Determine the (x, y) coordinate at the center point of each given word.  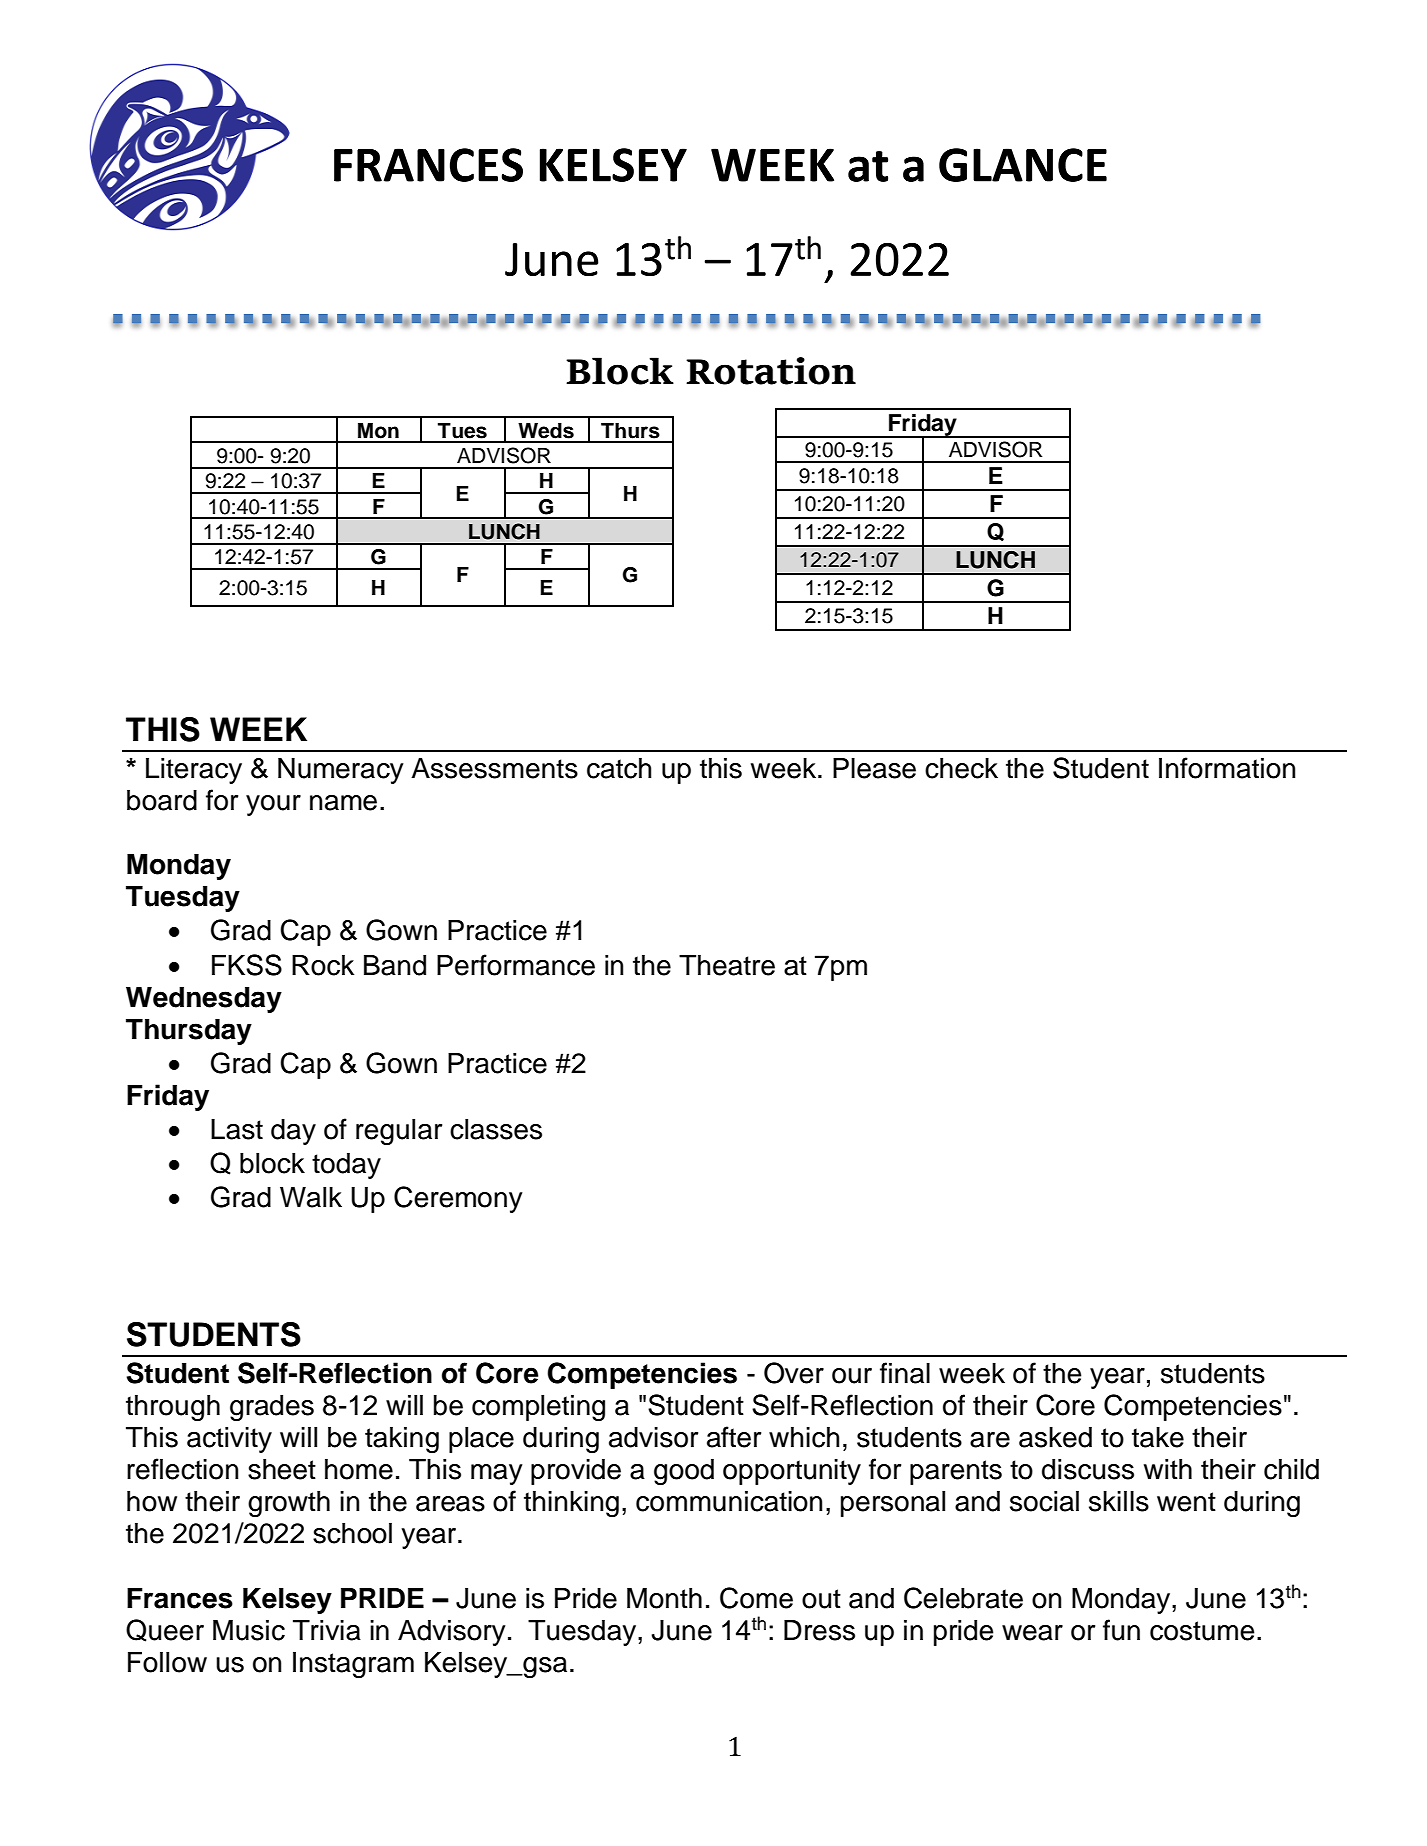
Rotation (771, 371)
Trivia (327, 1630)
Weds (546, 431)
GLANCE (1023, 165)
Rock (323, 965)
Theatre (727, 965)
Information (1227, 768)
